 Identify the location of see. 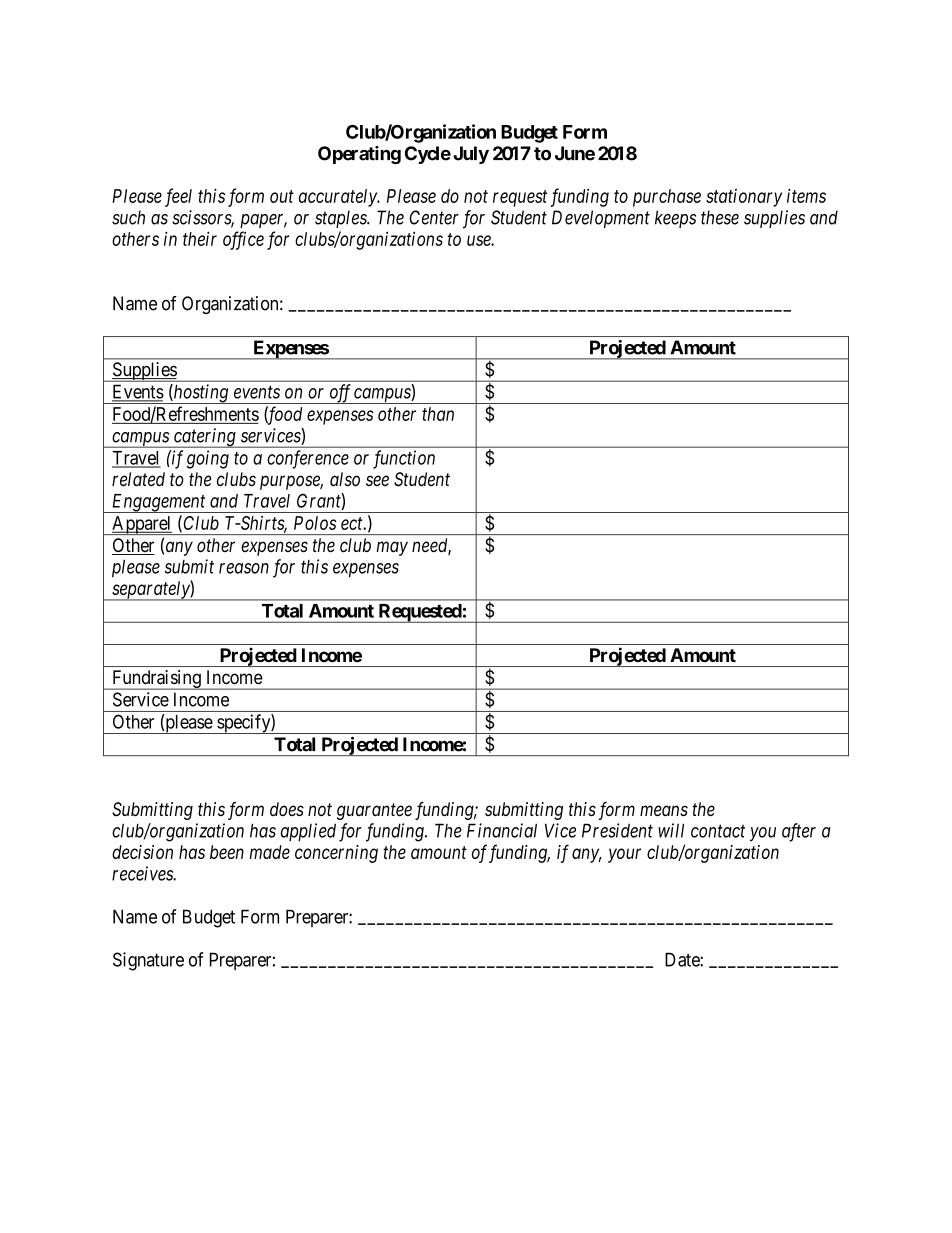
(377, 480).
